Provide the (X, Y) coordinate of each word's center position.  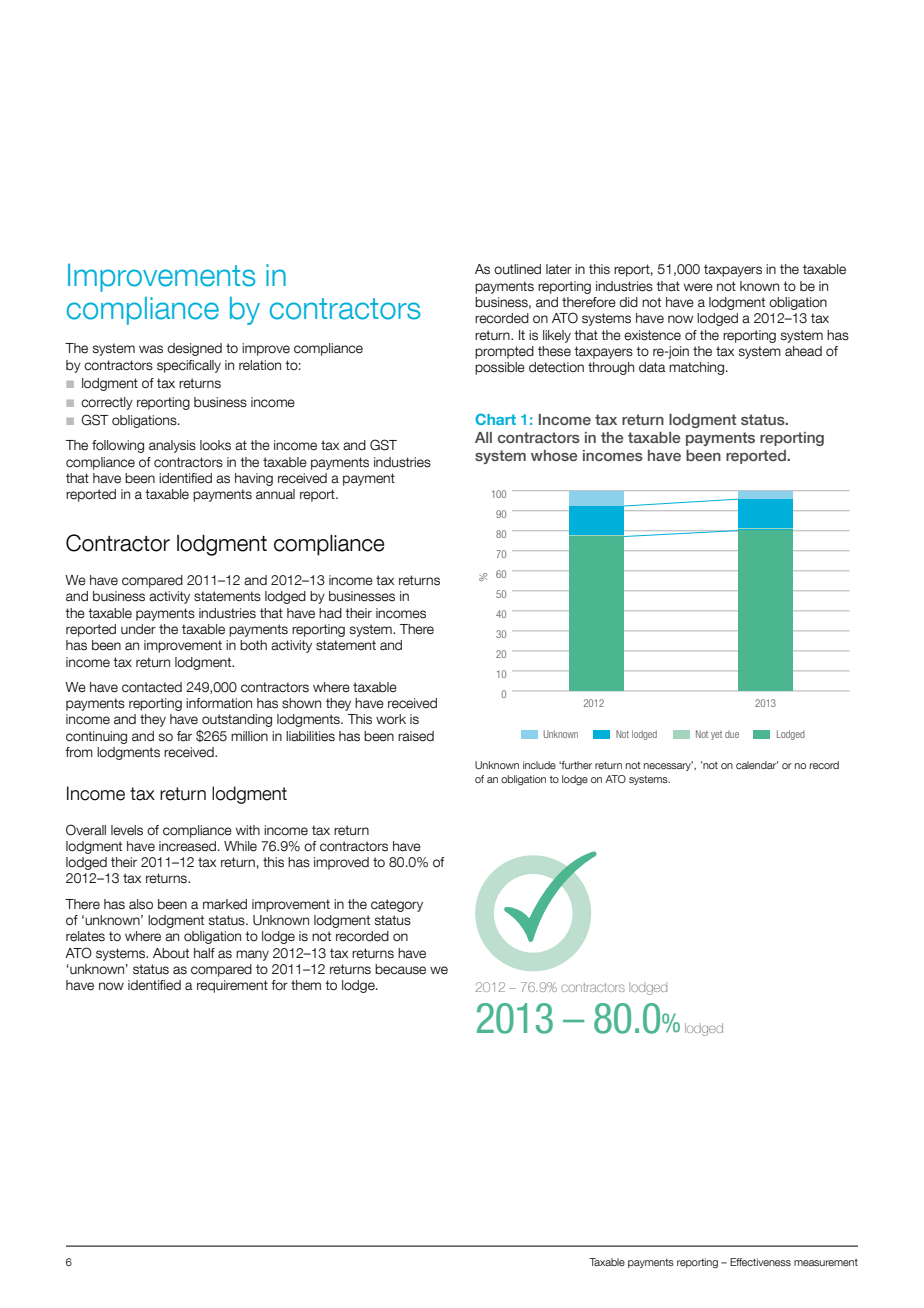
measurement (826, 1262)
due (732, 734)
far (184, 736)
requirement (232, 986)
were (698, 287)
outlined (517, 269)
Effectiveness (760, 1262)
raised (416, 736)
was (151, 349)
